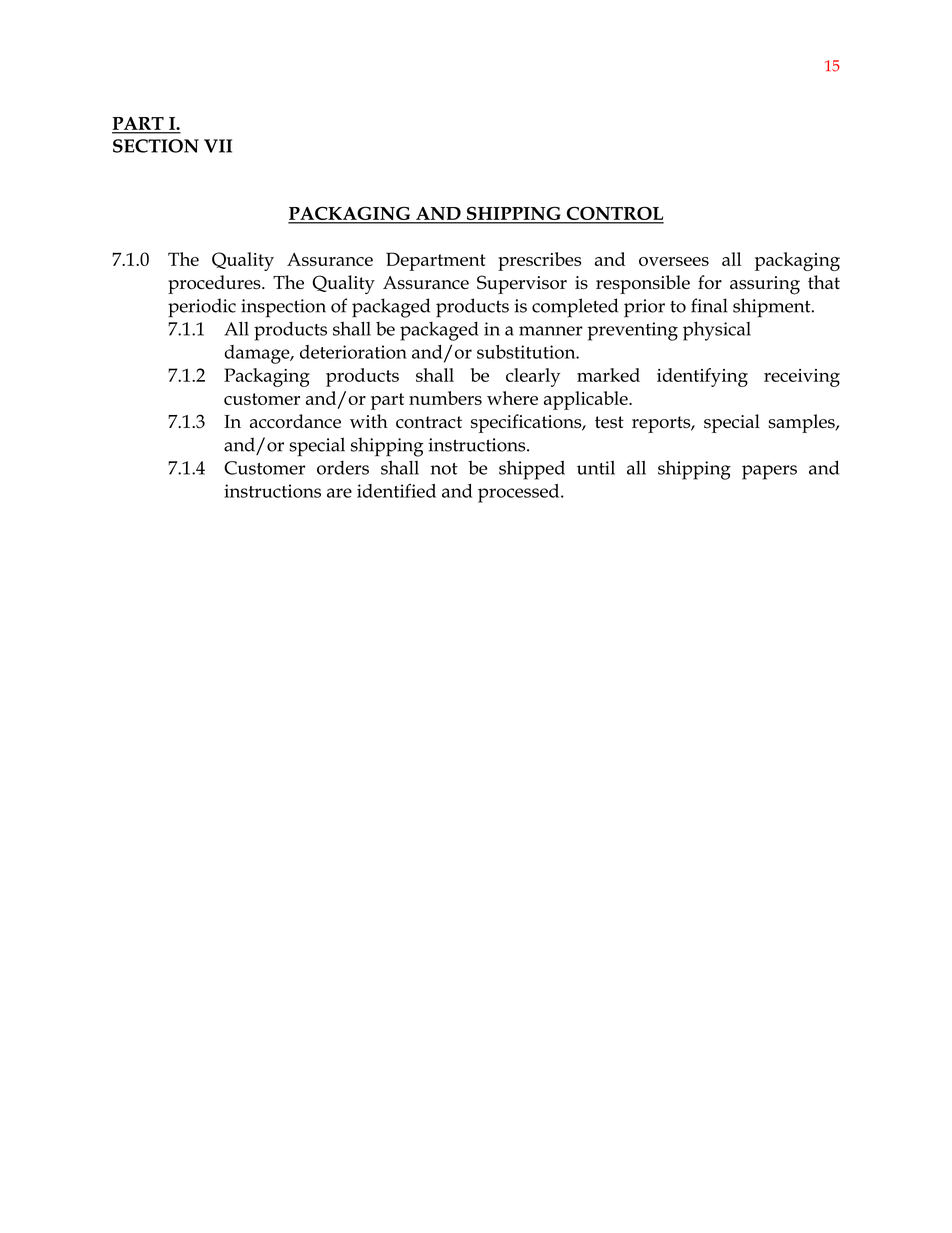 The height and width of the screenshot is (1233, 952). What do you see at coordinates (339, 493) in the screenshot?
I see `are` at bounding box center [339, 493].
